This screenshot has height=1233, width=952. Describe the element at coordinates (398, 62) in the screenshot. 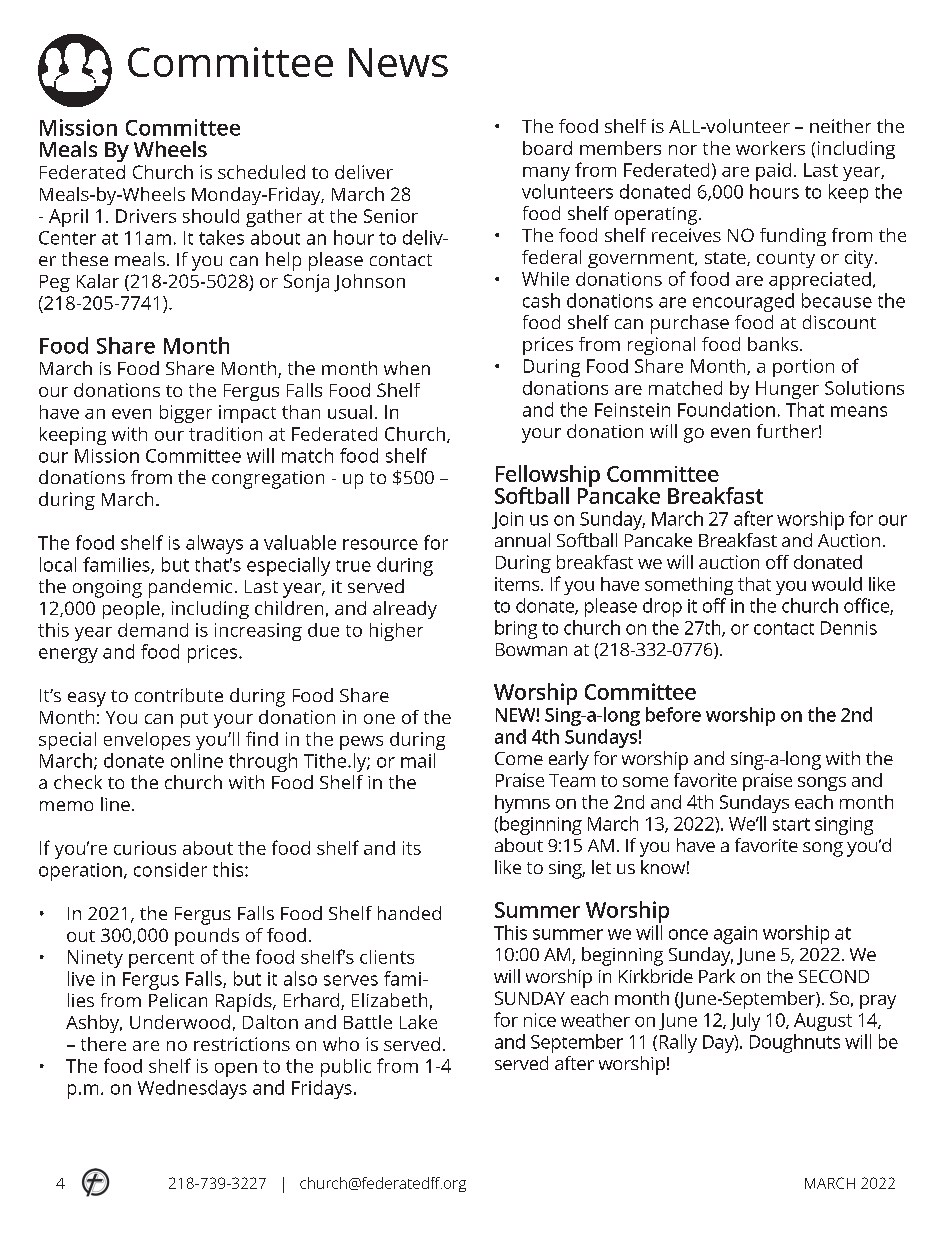

I see `News` at that location.
